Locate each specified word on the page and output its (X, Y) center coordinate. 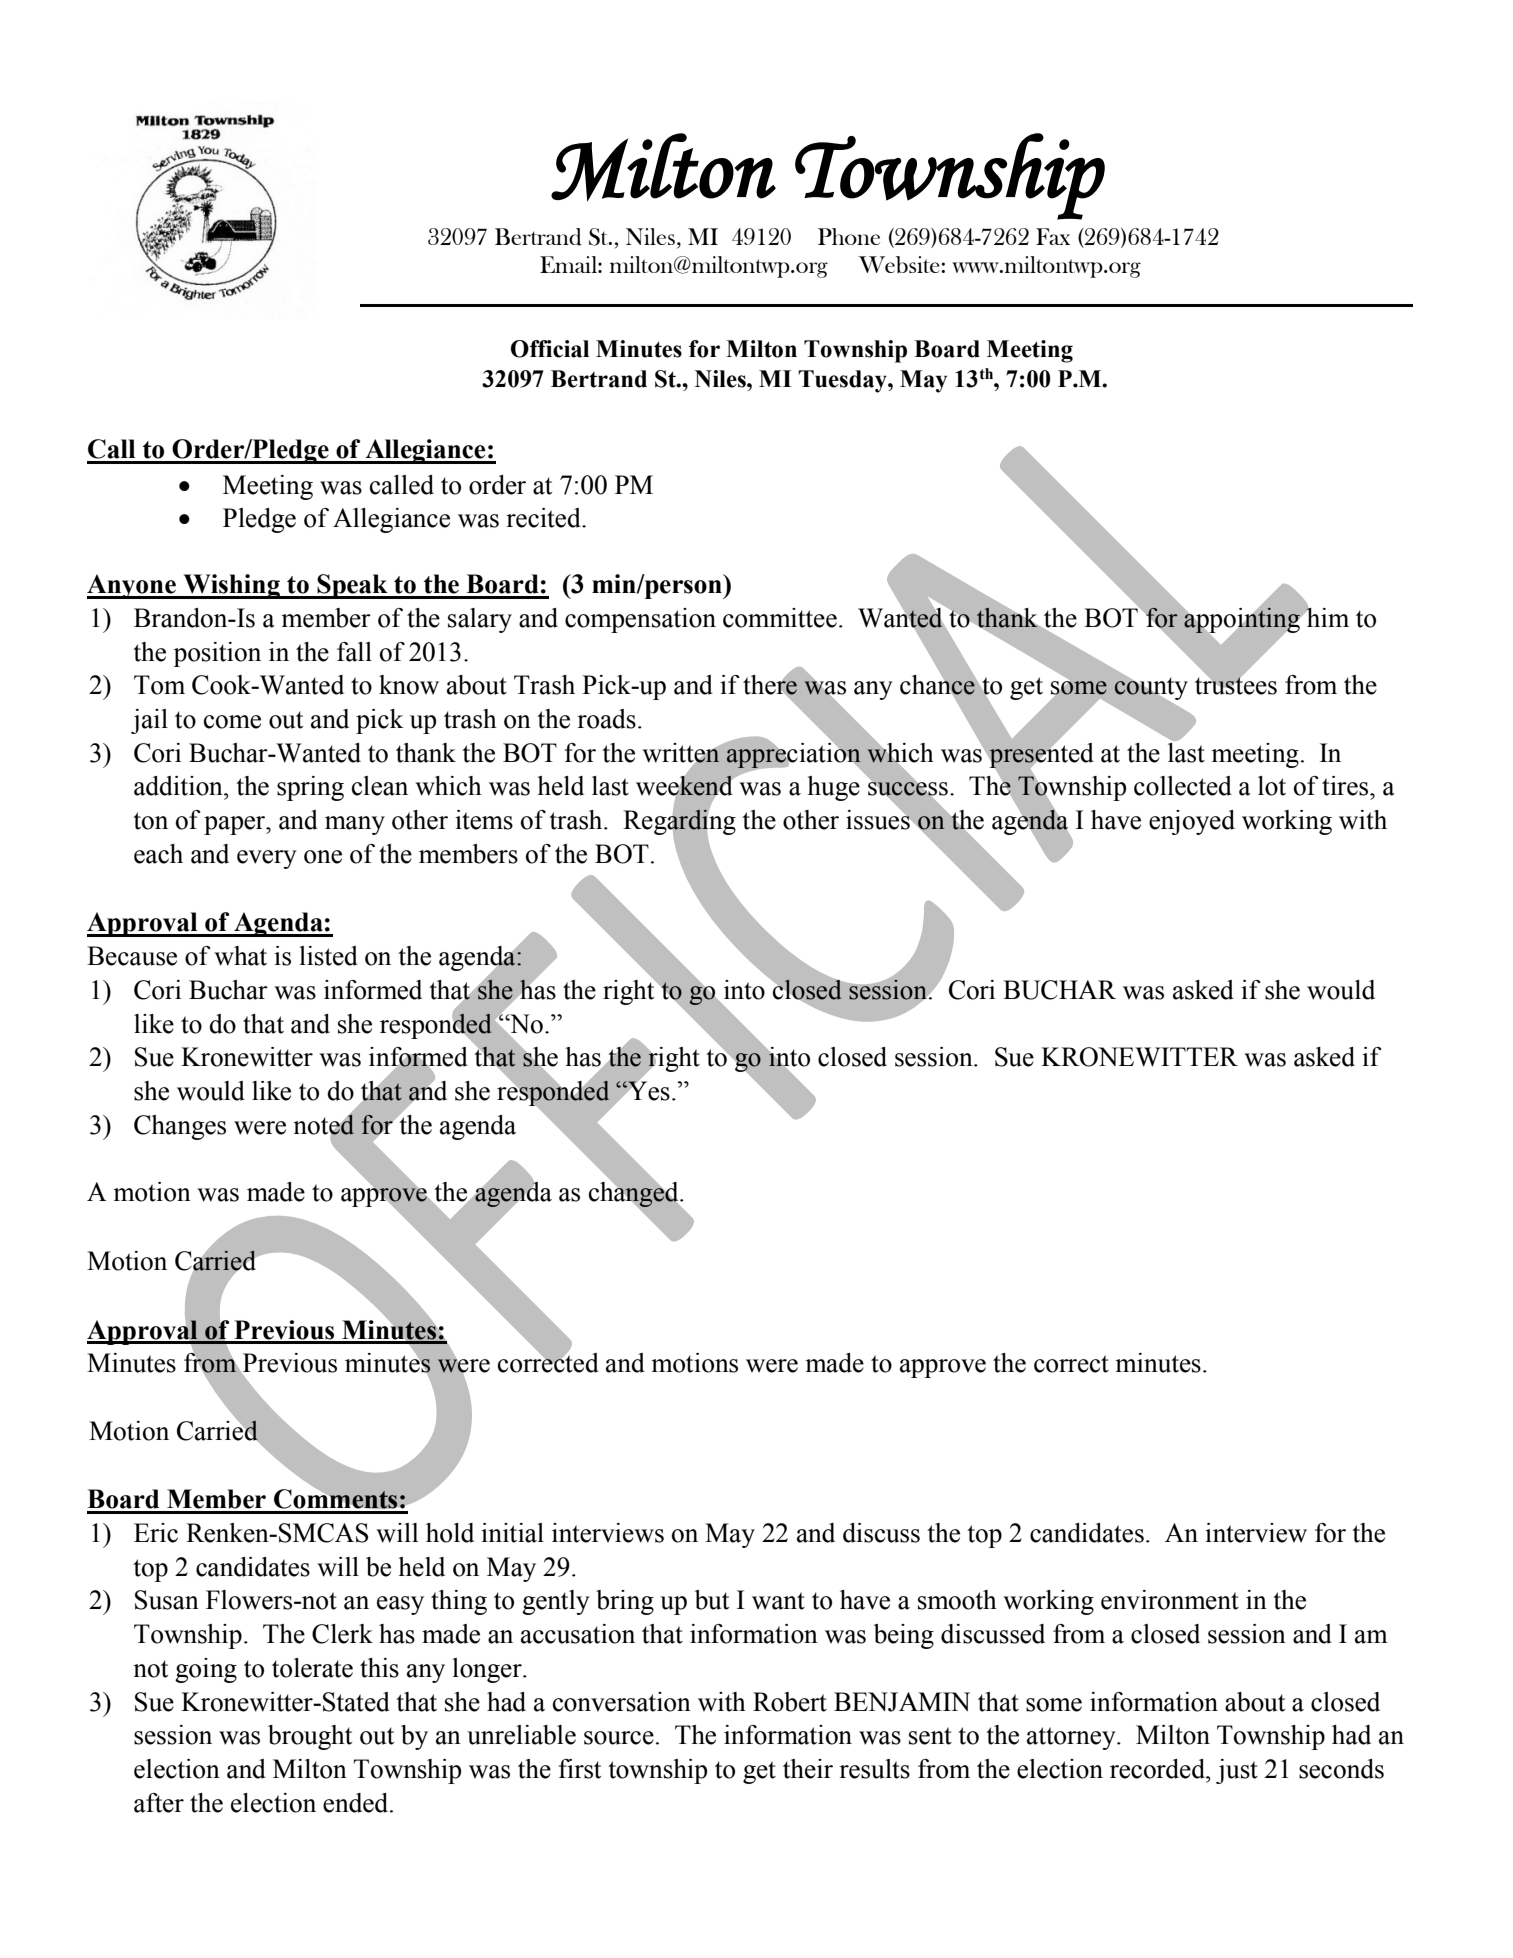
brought (310, 1737)
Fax (1053, 236)
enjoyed (1192, 822)
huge (833, 788)
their (808, 1769)
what (240, 956)
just (1237, 1771)
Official (550, 349)
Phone (849, 236)
